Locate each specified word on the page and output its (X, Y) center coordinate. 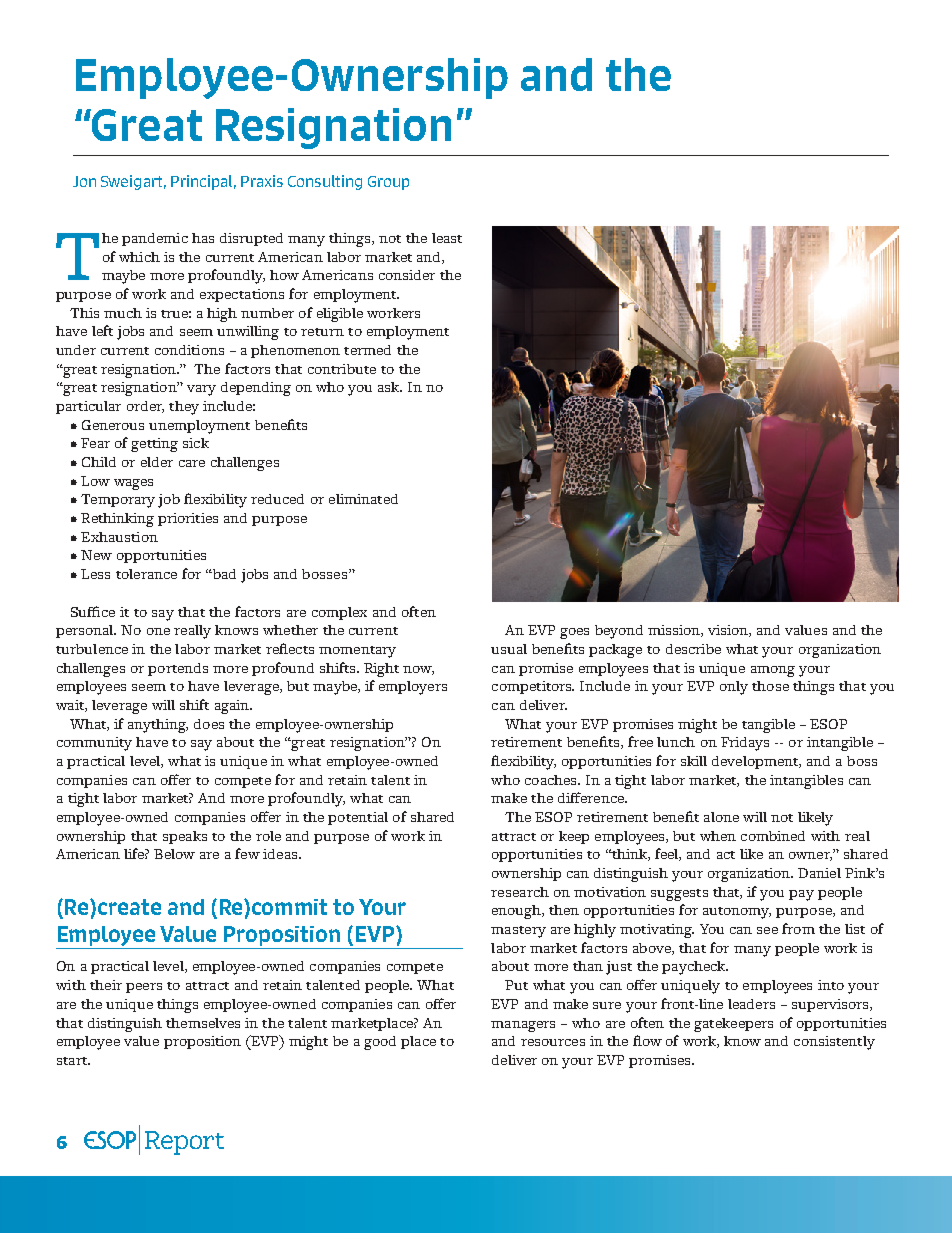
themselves (203, 1023)
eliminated (363, 499)
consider (407, 275)
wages (133, 484)
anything (158, 726)
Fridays (745, 744)
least (447, 238)
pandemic (155, 239)
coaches (552, 780)
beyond (619, 632)
